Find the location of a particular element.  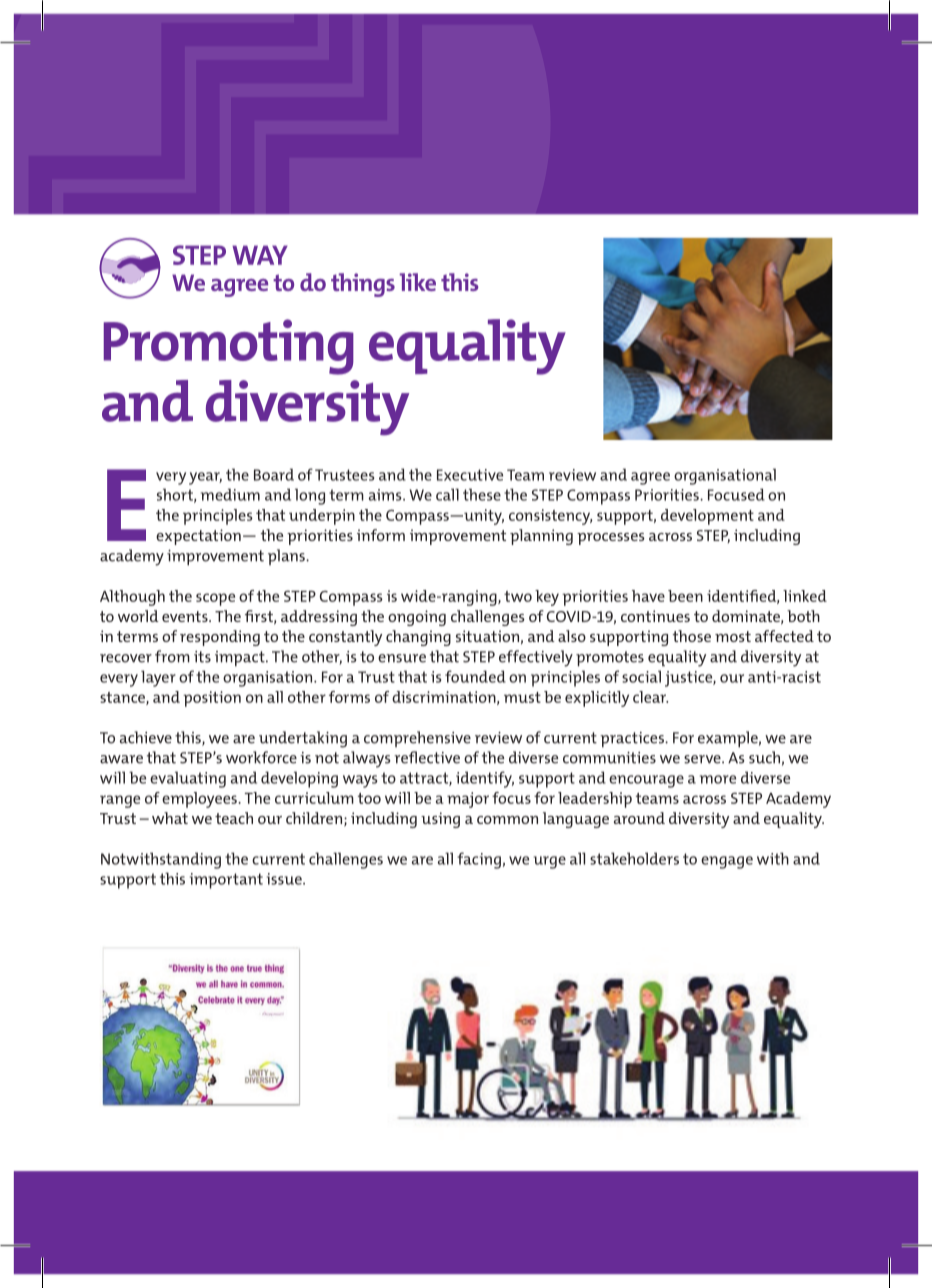

such is located at coordinates (764, 757).
